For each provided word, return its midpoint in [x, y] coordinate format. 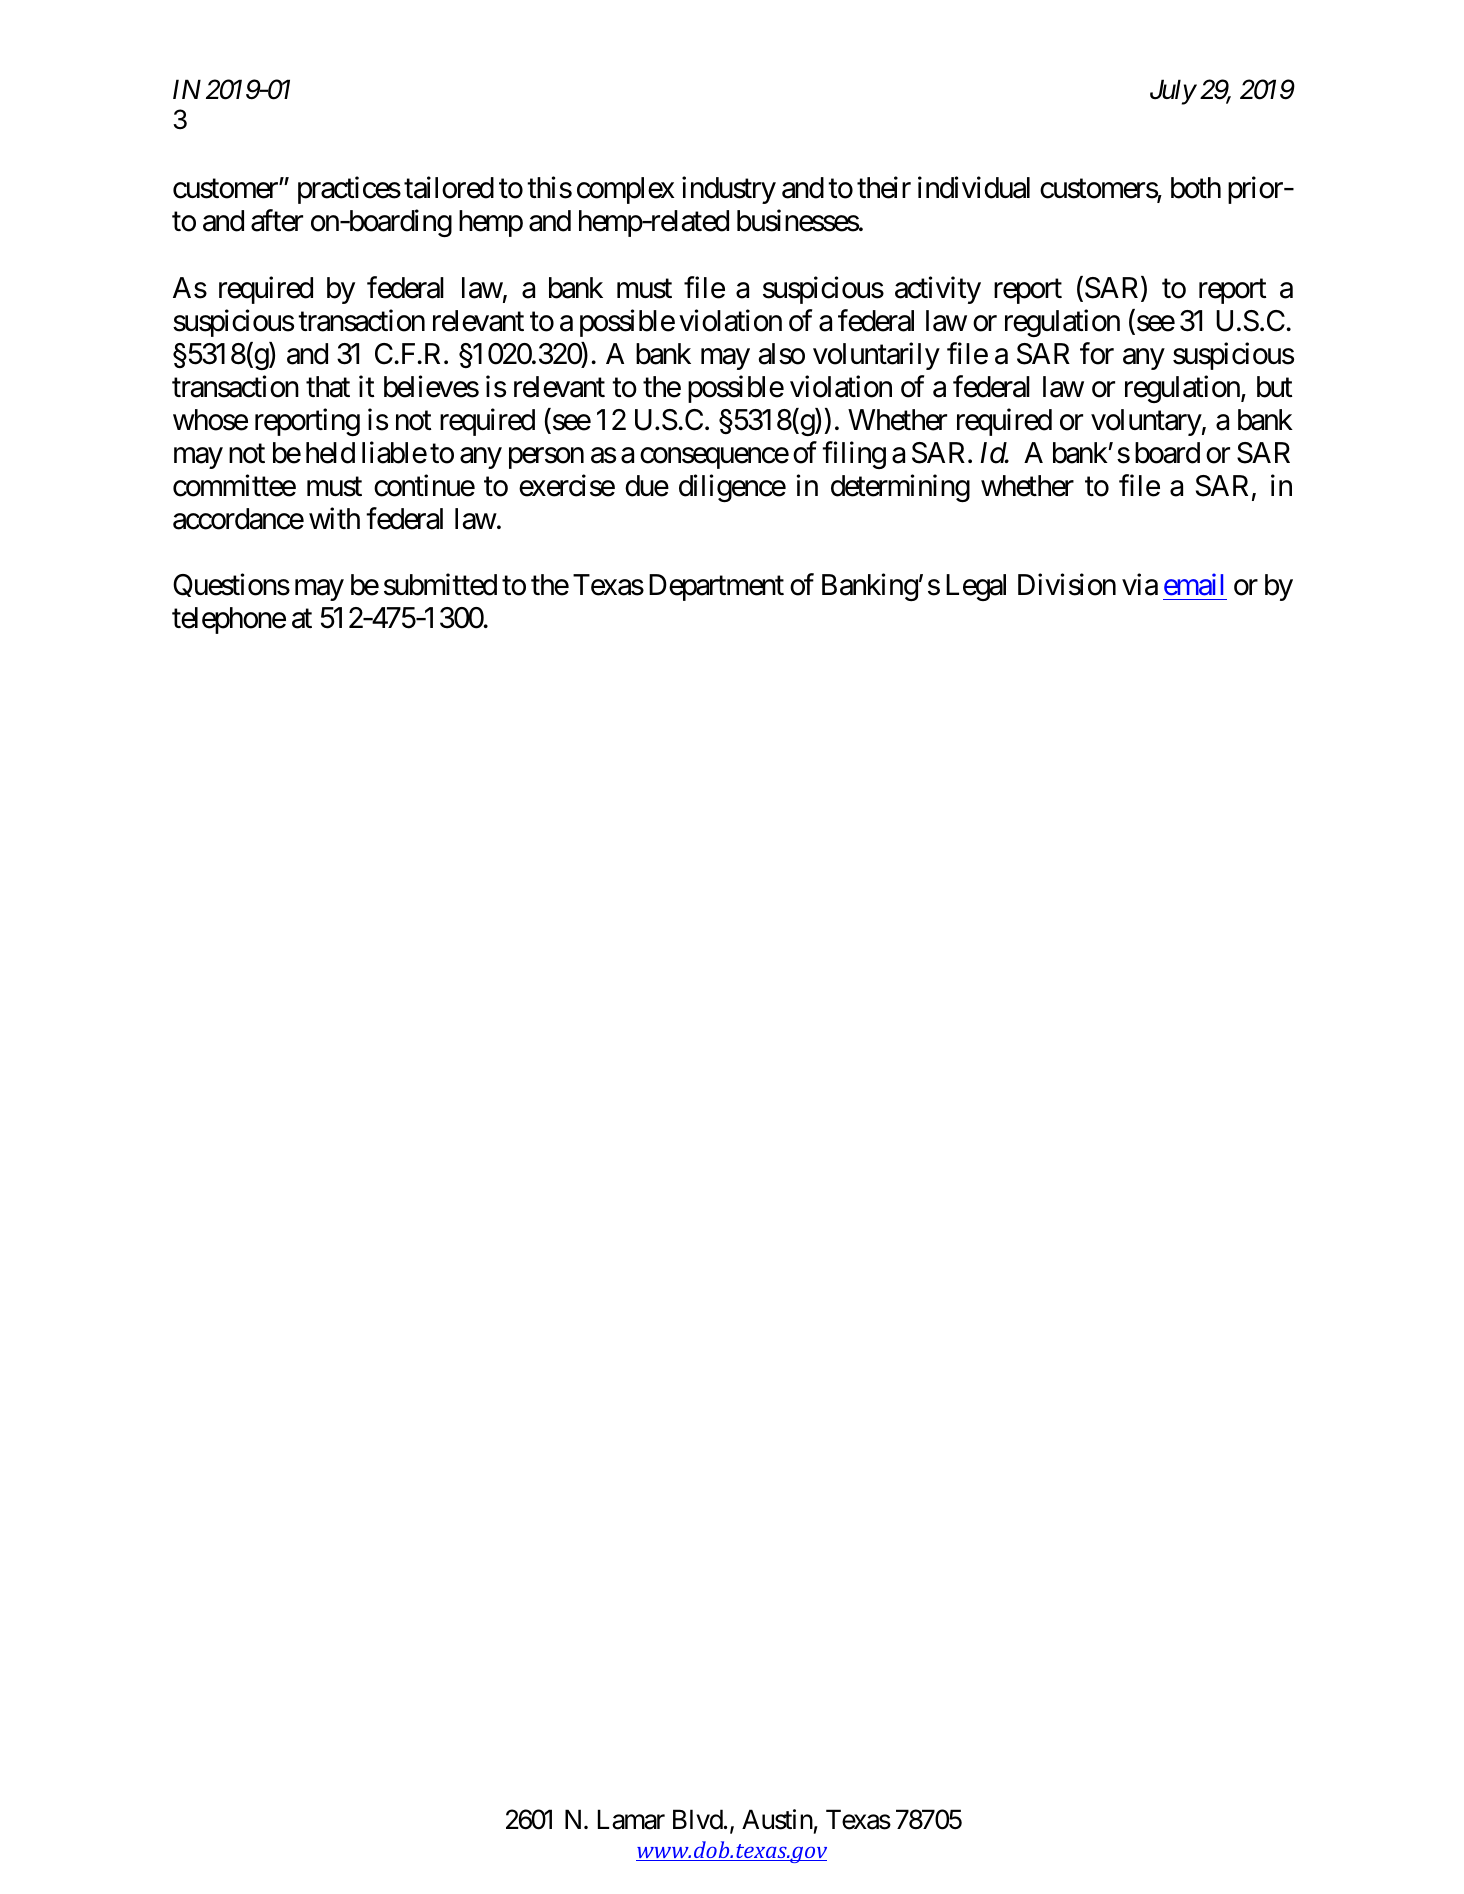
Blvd [698, 1819]
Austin [777, 1819]
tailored [449, 188]
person [546, 458]
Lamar [631, 1820]
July [1173, 92]
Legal [976, 587]
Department [716, 587]
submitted [440, 585]
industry [729, 190]
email [1193, 585]
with [334, 518]
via [1140, 585]
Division [1067, 585]
